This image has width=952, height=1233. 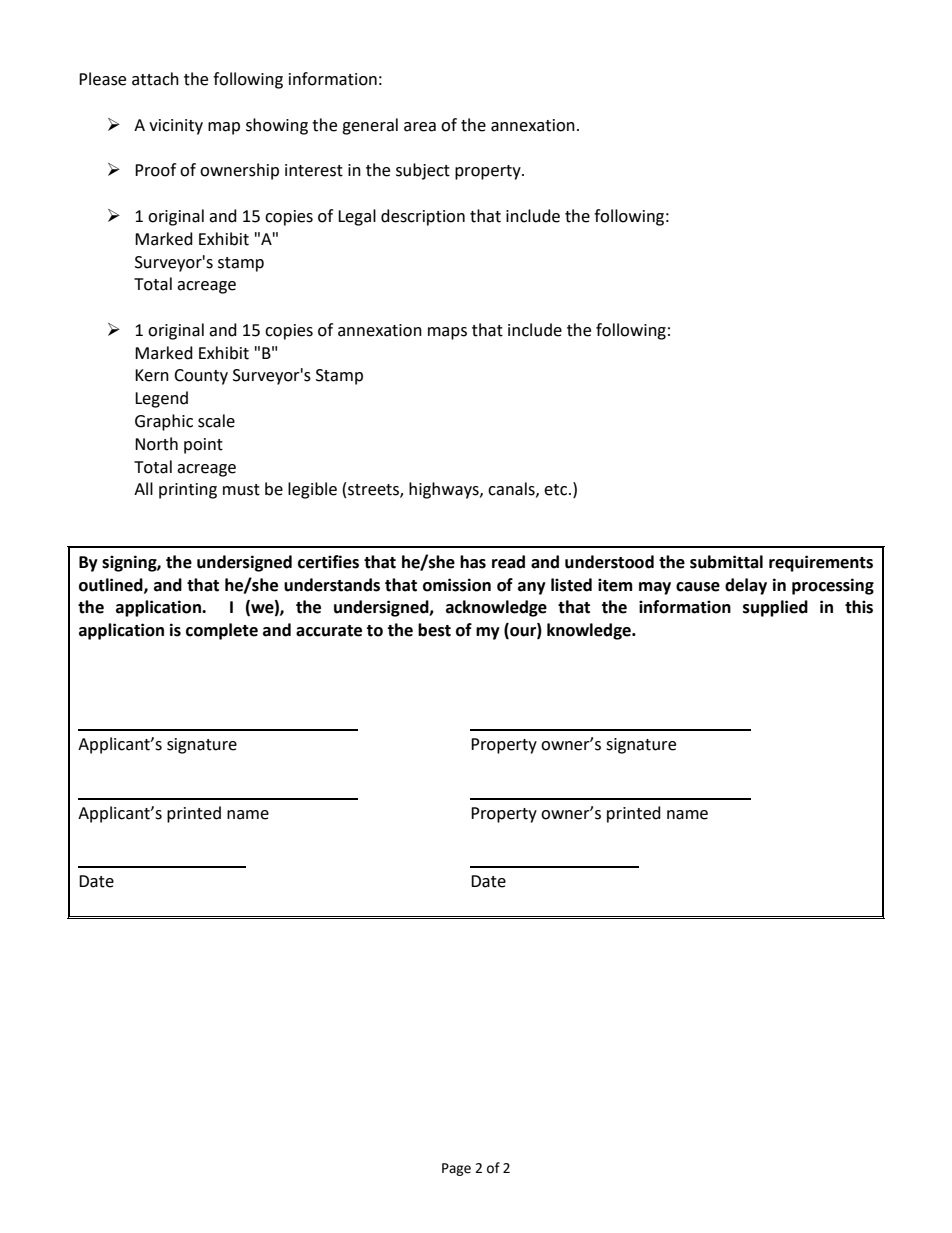 I want to click on best, so click(x=434, y=630).
